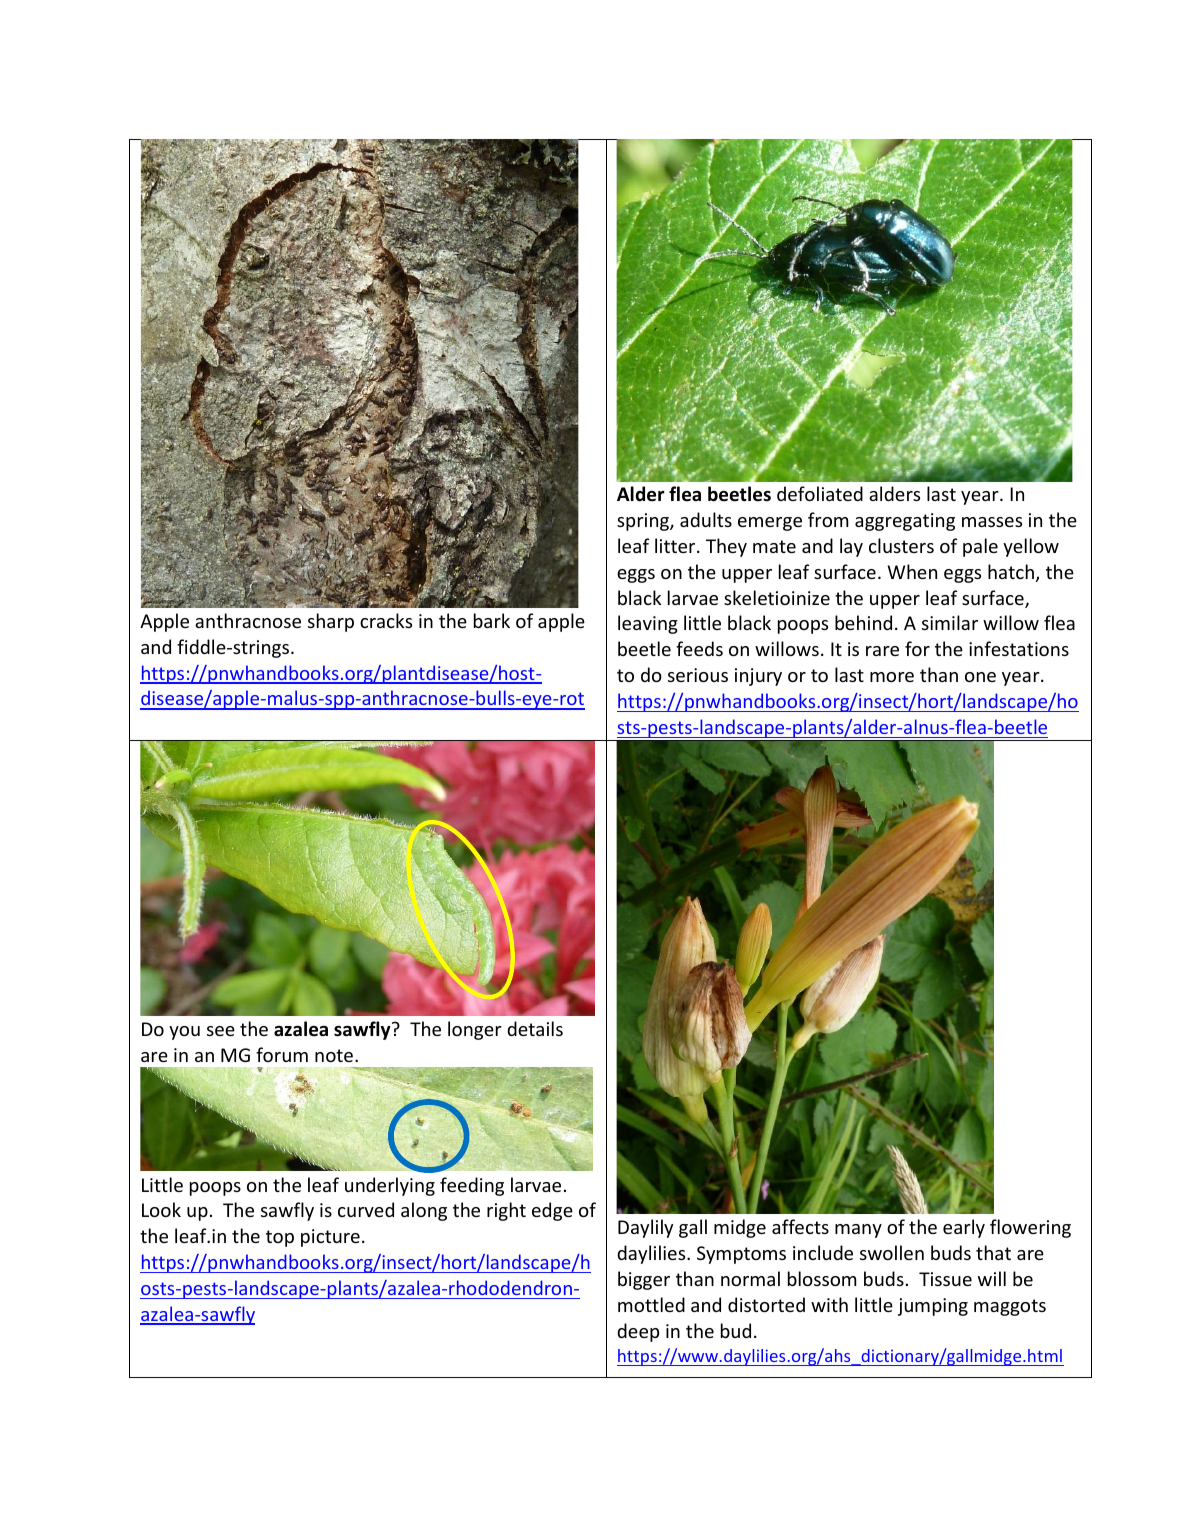 The width and height of the screenshot is (1178, 1525). What do you see at coordinates (280, 1238) in the screenshot?
I see `top` at bounding box center [280, 1238].
